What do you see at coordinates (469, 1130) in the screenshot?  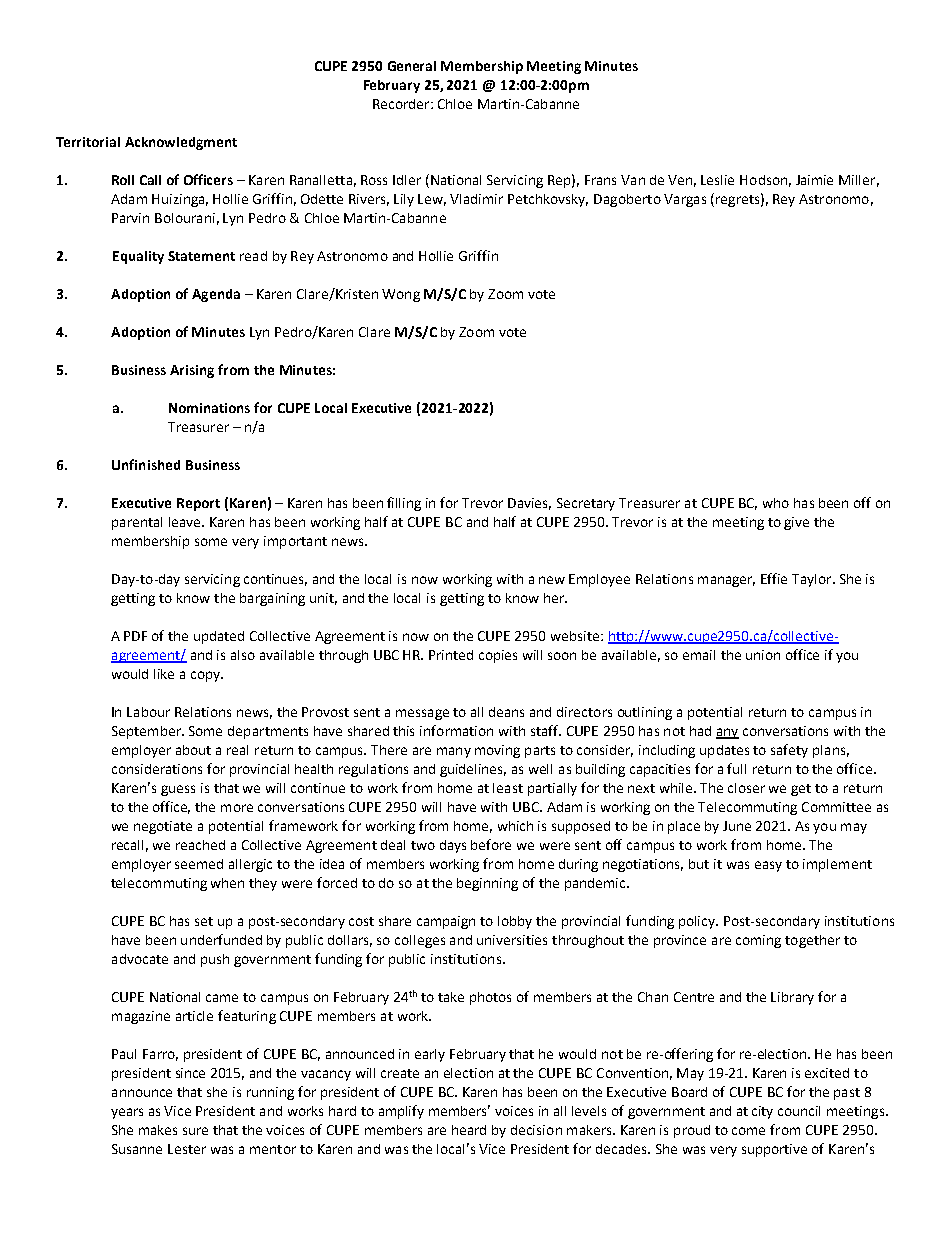 I see `heard` at bounding box center [469, 1130].
